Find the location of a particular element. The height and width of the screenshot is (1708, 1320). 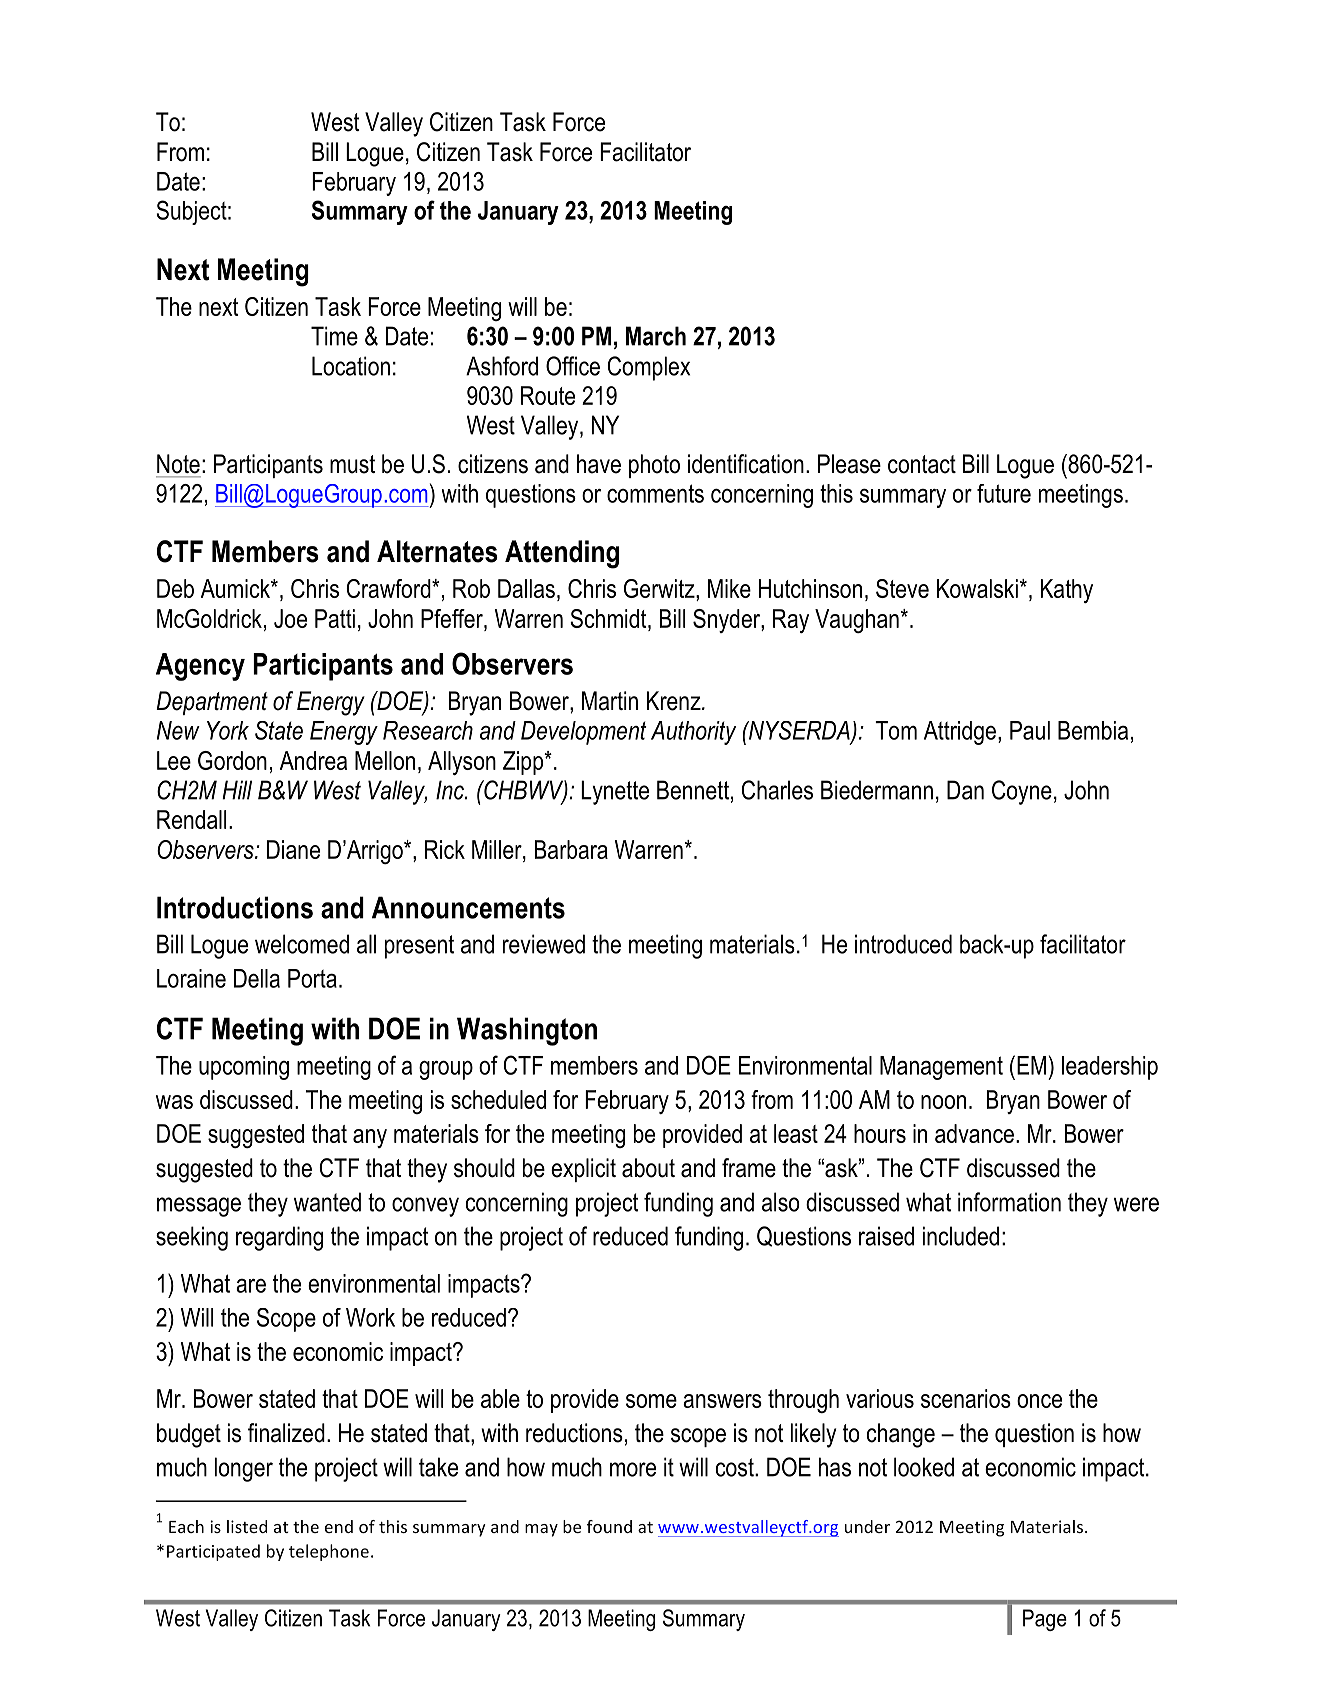

Complex is located at coordinates (648, 368).
